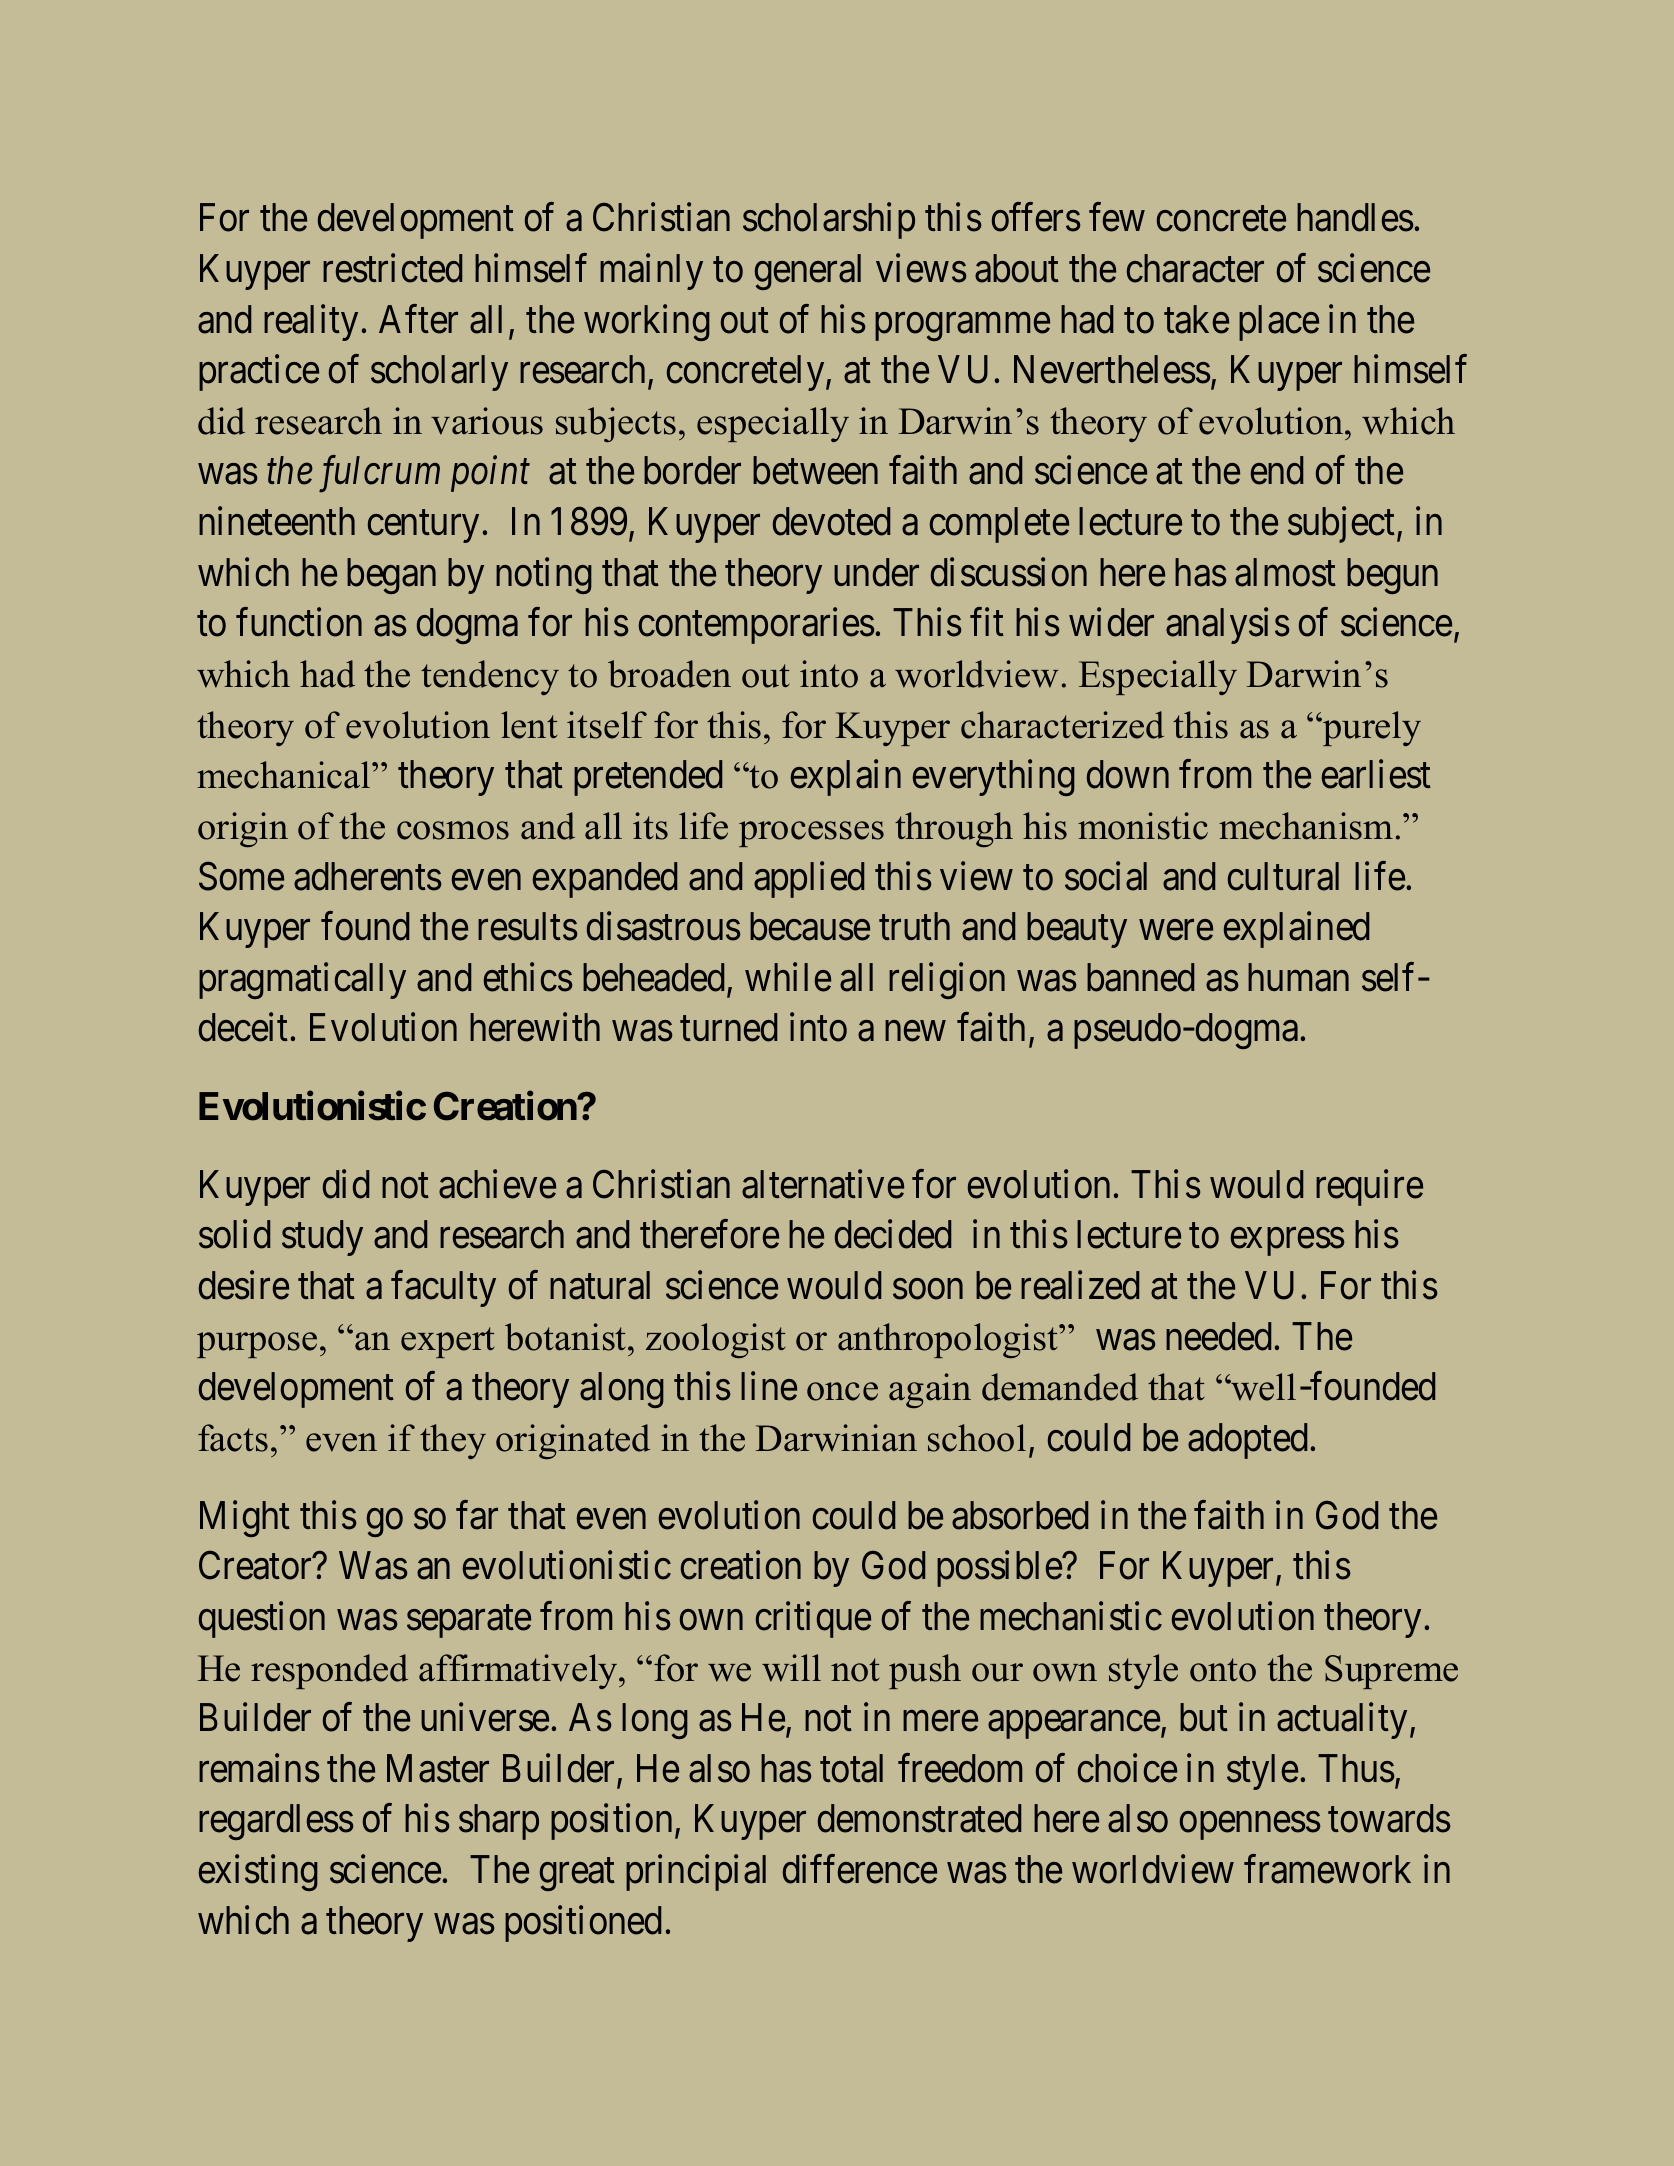 The image size is (1674, 2166). Describe the element at coordinates (1285, 572) in the screenshot. I see `almost` at that location.
